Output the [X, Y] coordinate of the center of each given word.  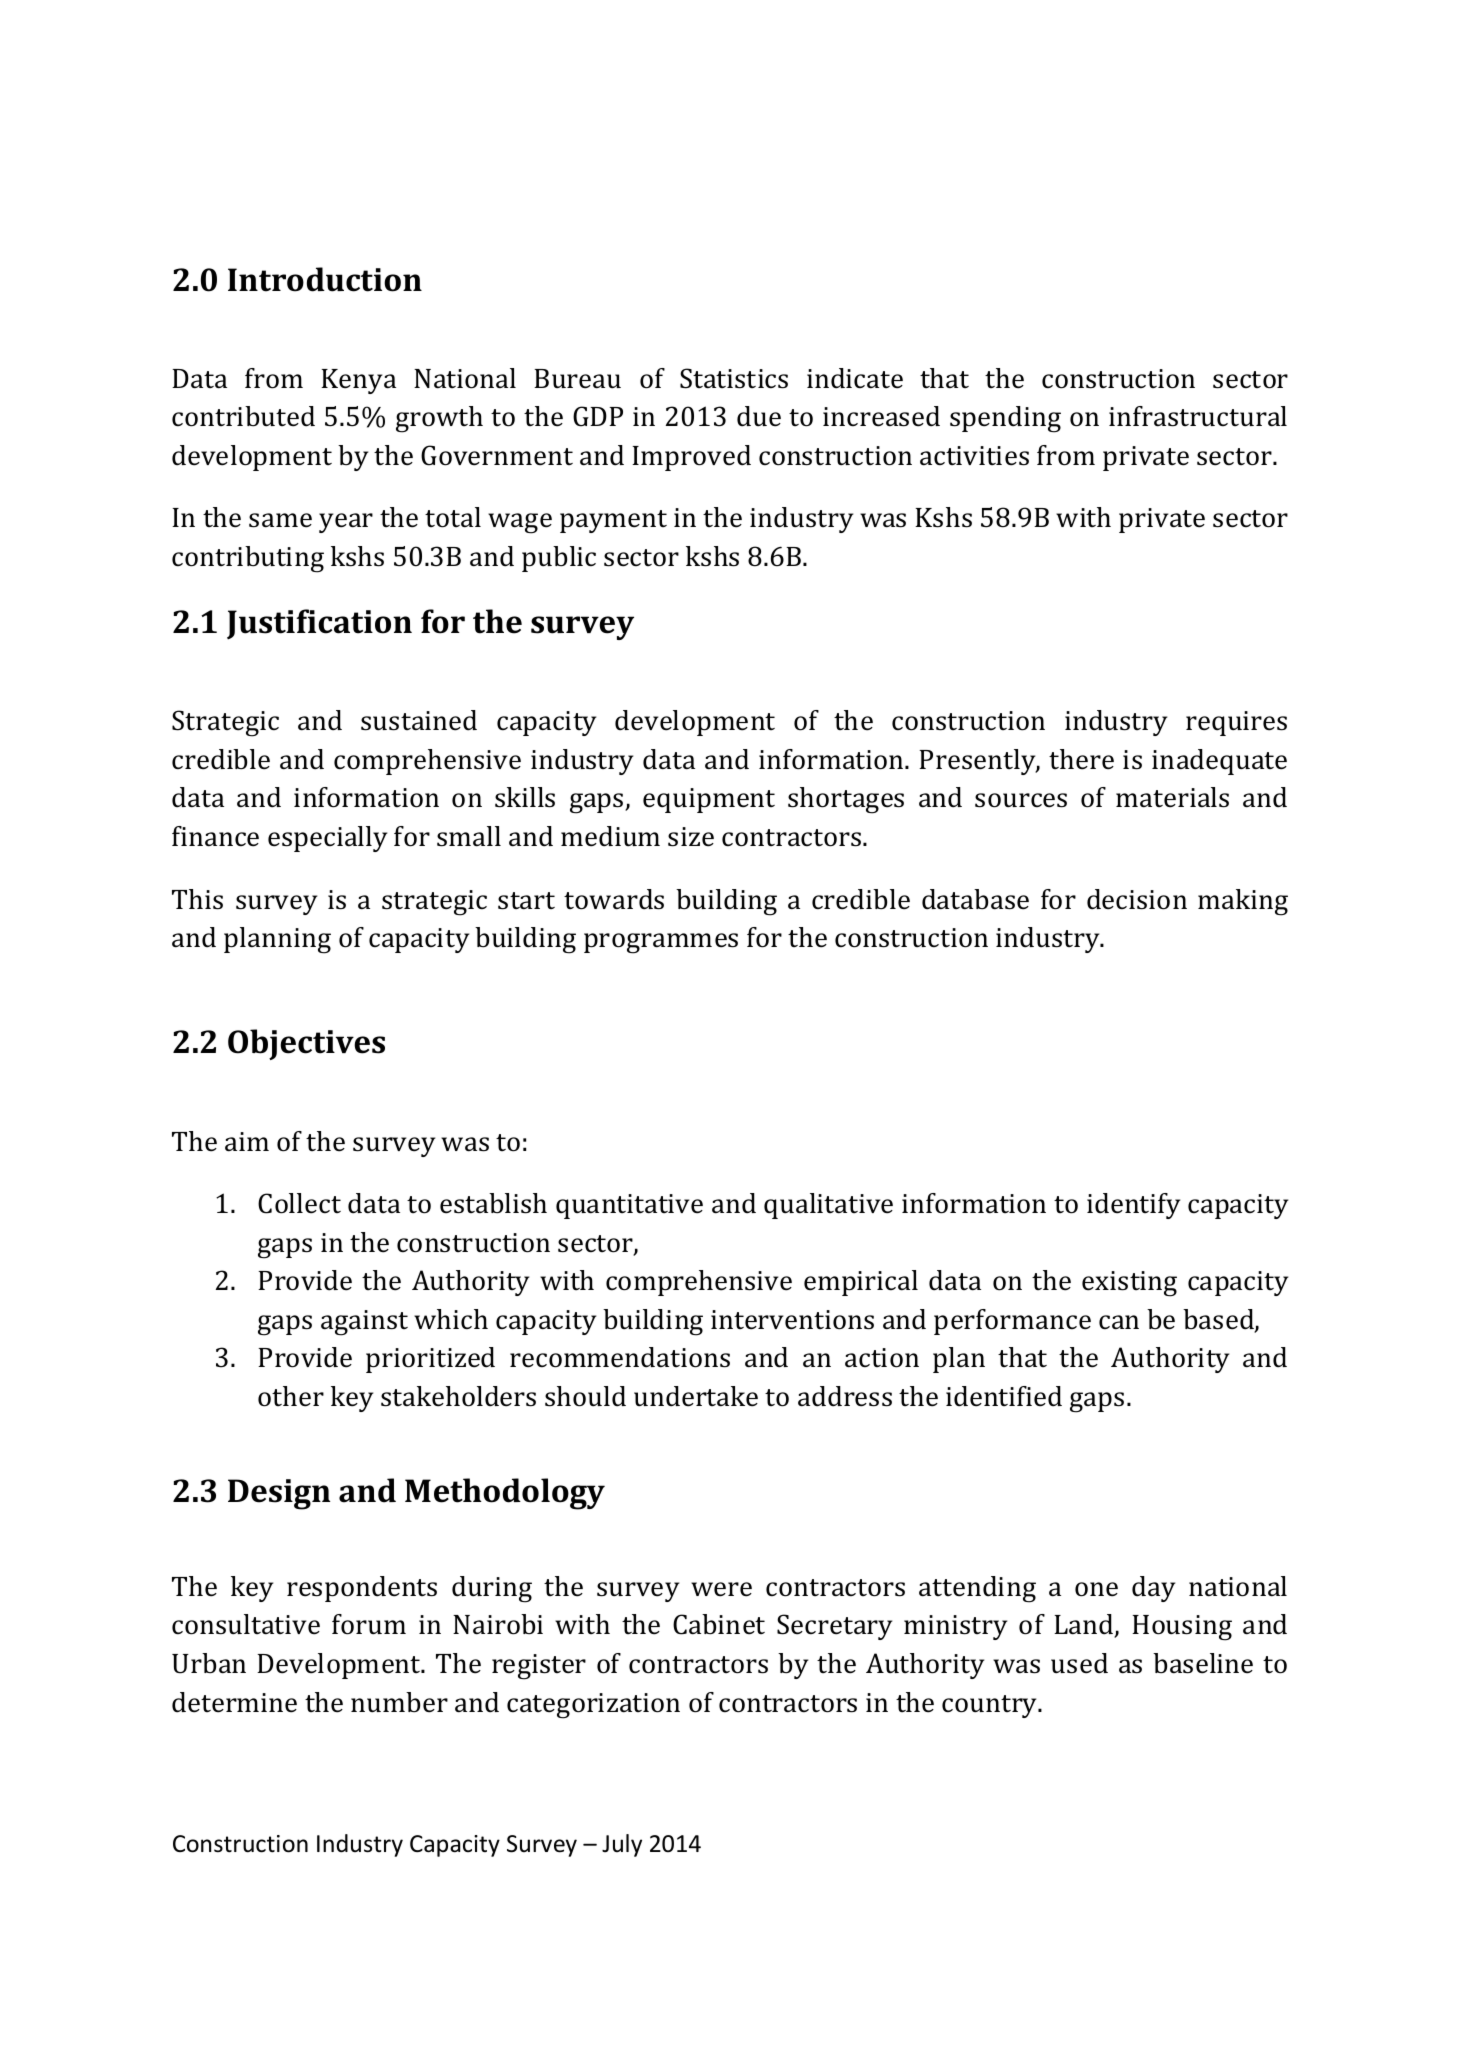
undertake [696, 1396]
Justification [319, 624]
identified [1004, 1396]
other [291, 1396]
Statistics [734, 378]
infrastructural [1198, 416]
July [622, 1845]
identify [1133, 1206]
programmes [661, 943]
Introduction [325, 279]
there [1081, 759]
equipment [709, 800]
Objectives [306, 1044]
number [399, 1702]
